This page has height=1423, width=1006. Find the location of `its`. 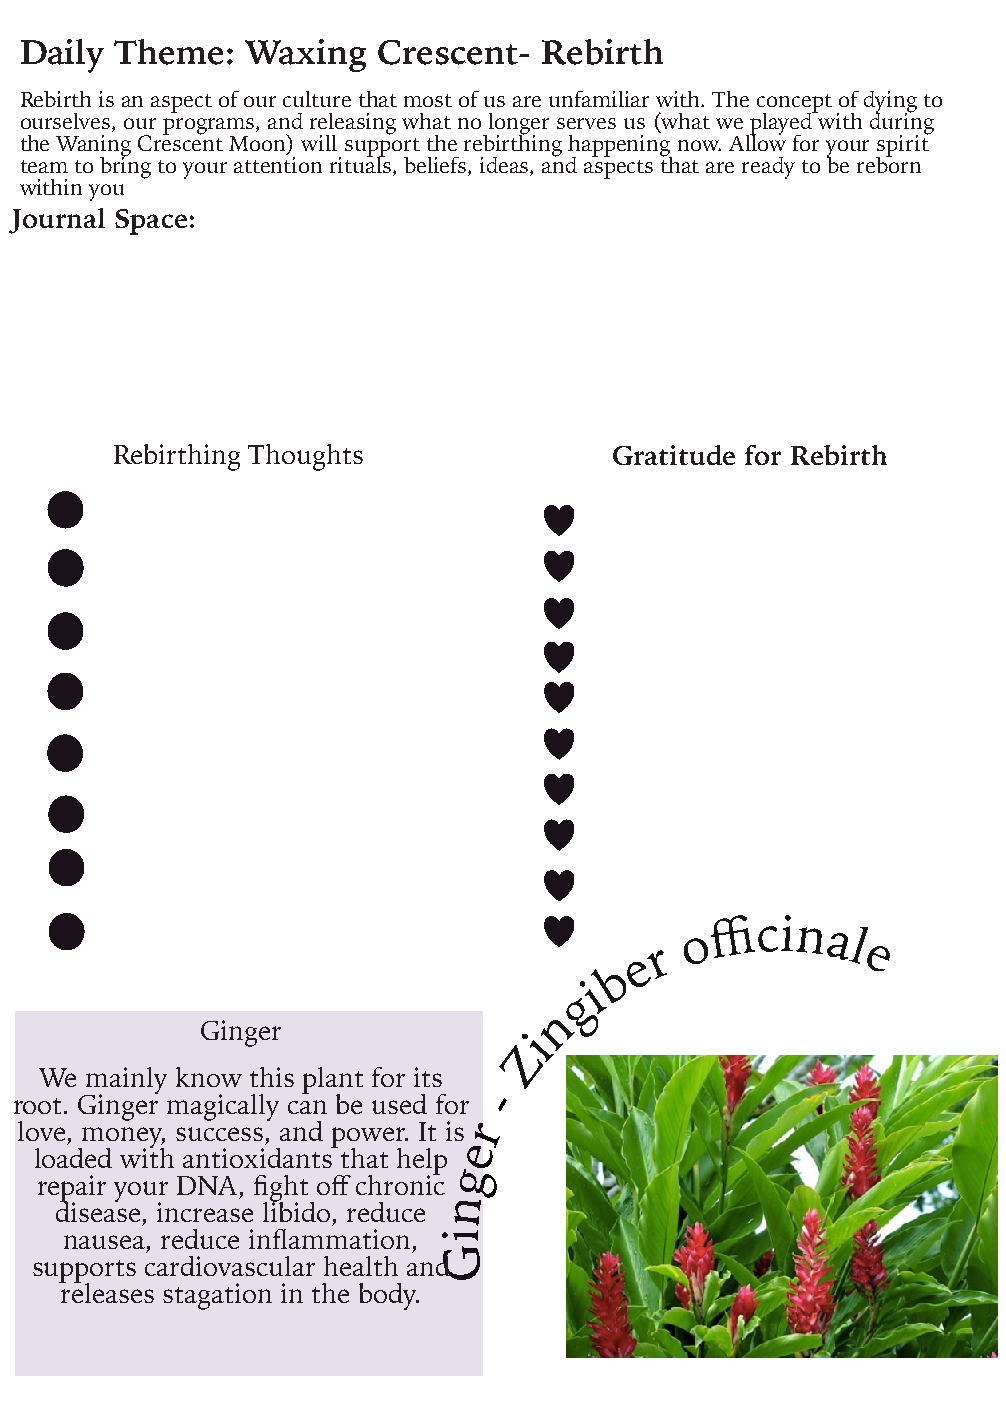

its is located at coordinates (428, 1077).
